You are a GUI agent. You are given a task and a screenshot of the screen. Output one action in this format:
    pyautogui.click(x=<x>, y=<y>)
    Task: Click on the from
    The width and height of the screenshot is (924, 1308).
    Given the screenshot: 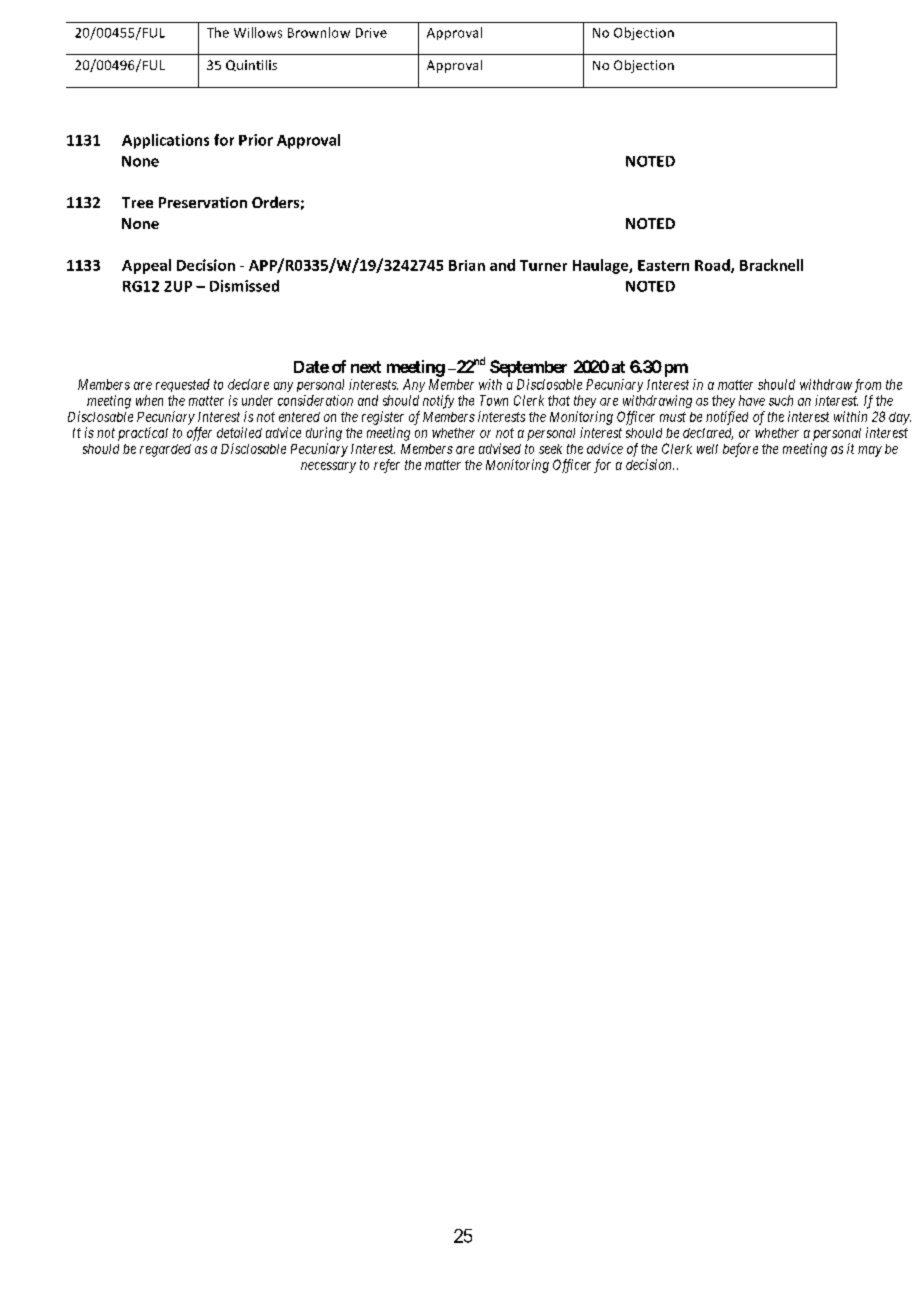 What is the action you would take?
    pyautogui.click(x=868, y=386)
